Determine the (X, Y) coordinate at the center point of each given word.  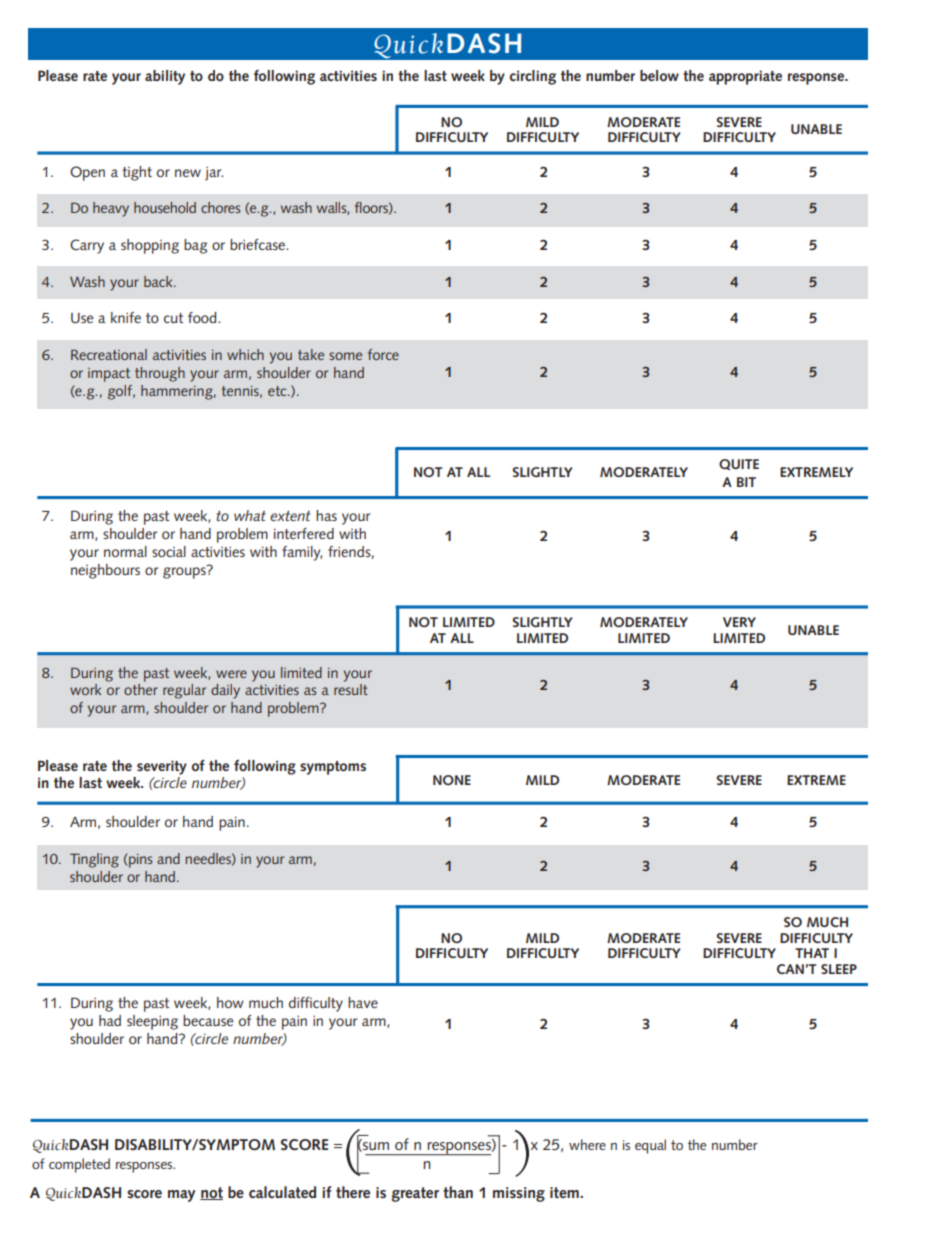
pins (140, 861)
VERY (739, 622)
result (351, 689)
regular (184, 691)
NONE (452, 780)
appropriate (745, 77)
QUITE (739, 464)
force (383, 354)
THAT (812, 953)
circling (533, 77)
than (458, 1192)
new (188, 173)
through (160, 374)
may (181, 1196)
